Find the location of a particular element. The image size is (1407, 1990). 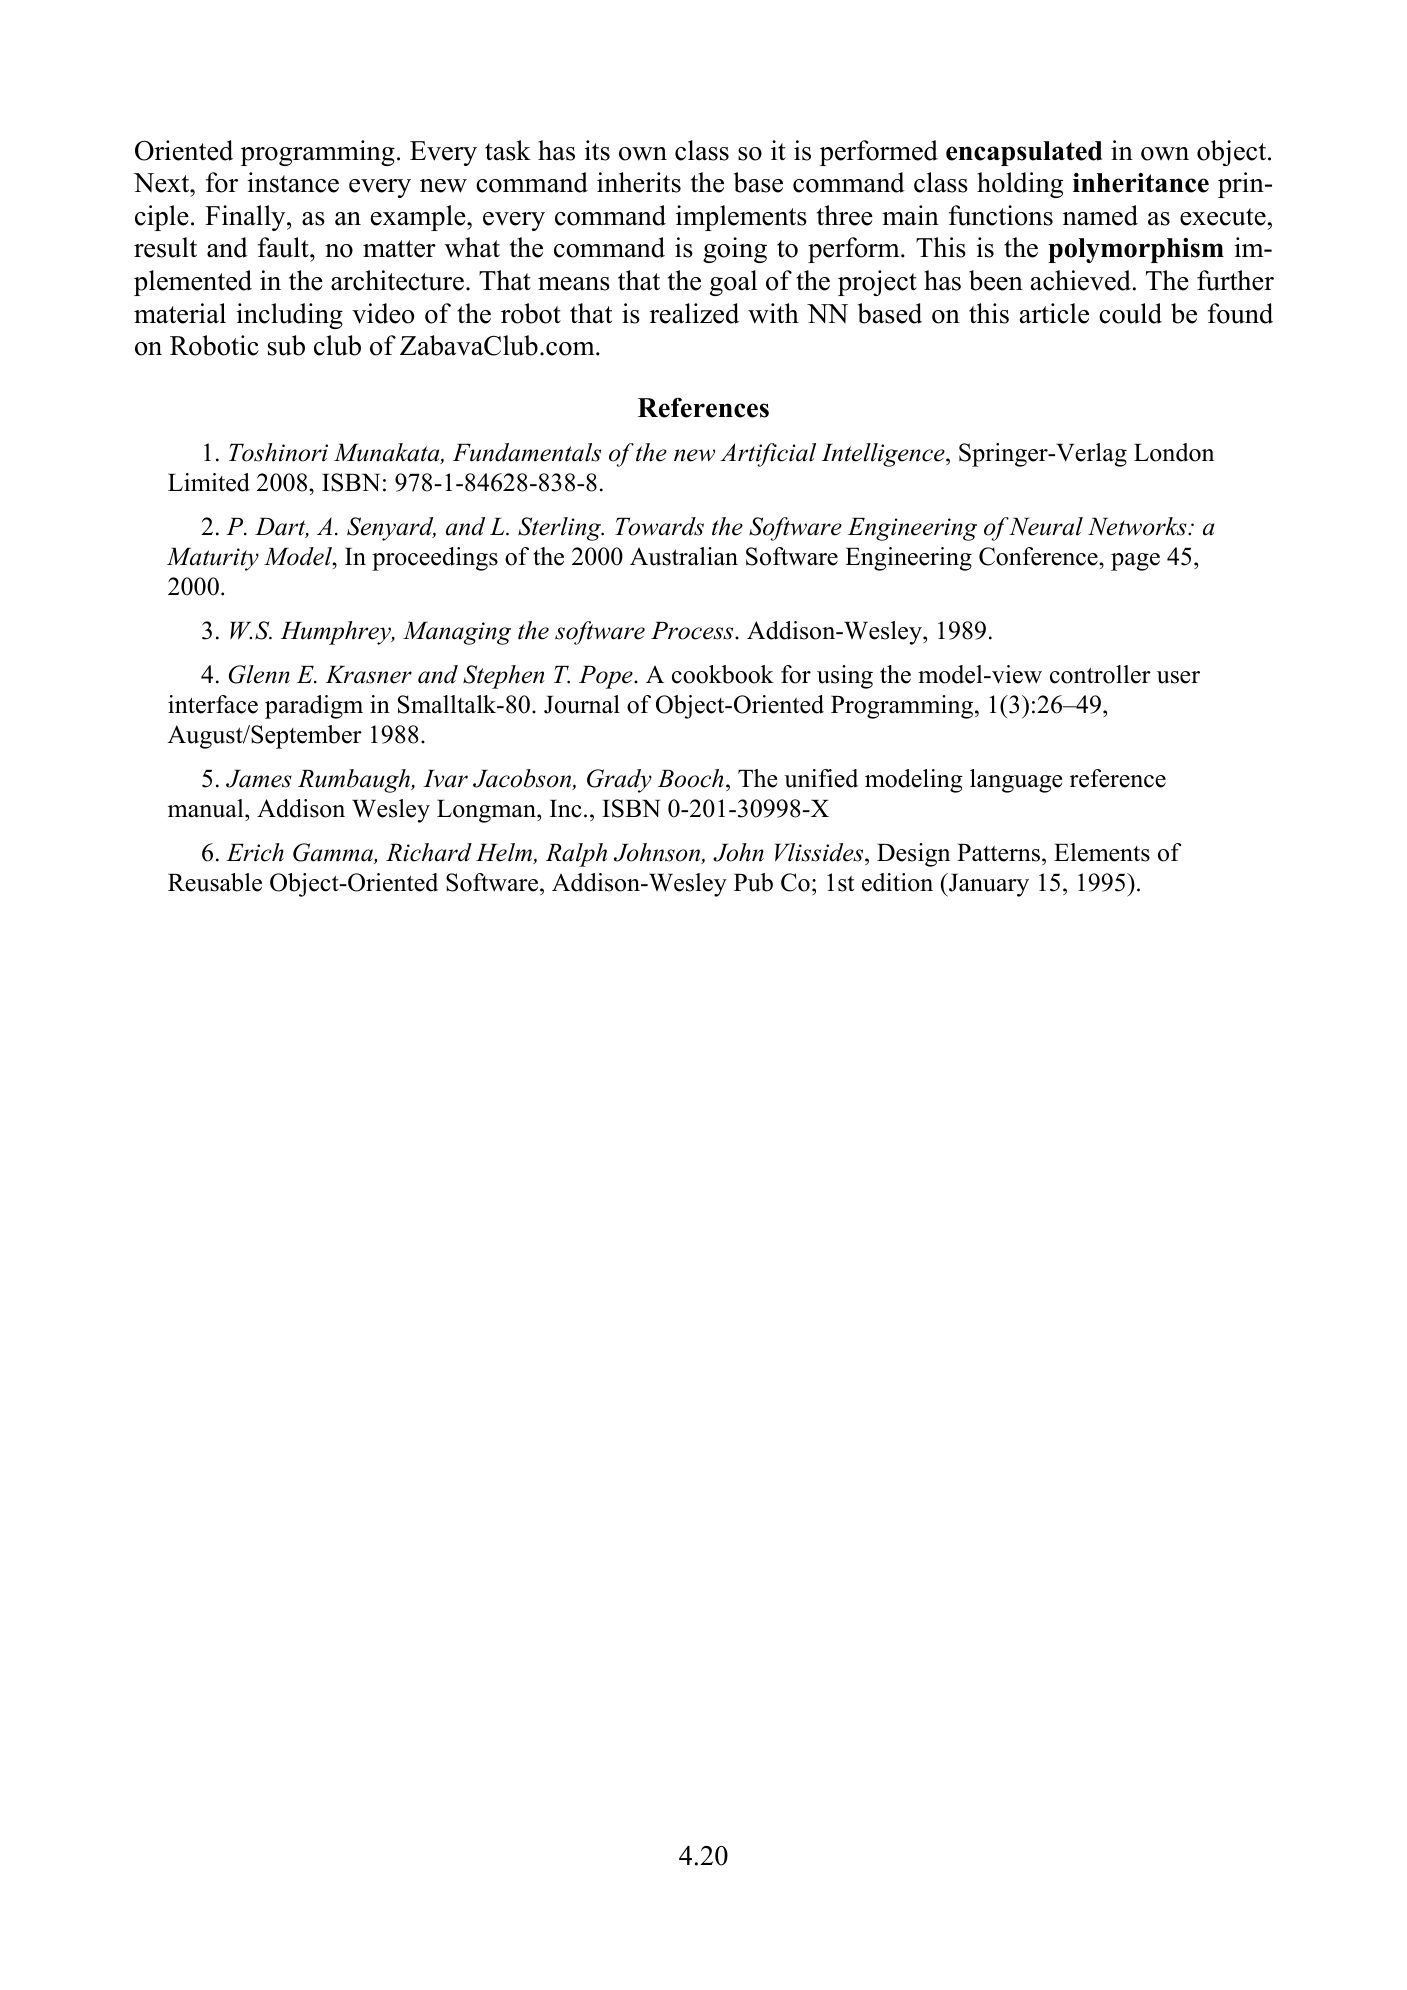

Pub is located at coordinates (753, 882).
